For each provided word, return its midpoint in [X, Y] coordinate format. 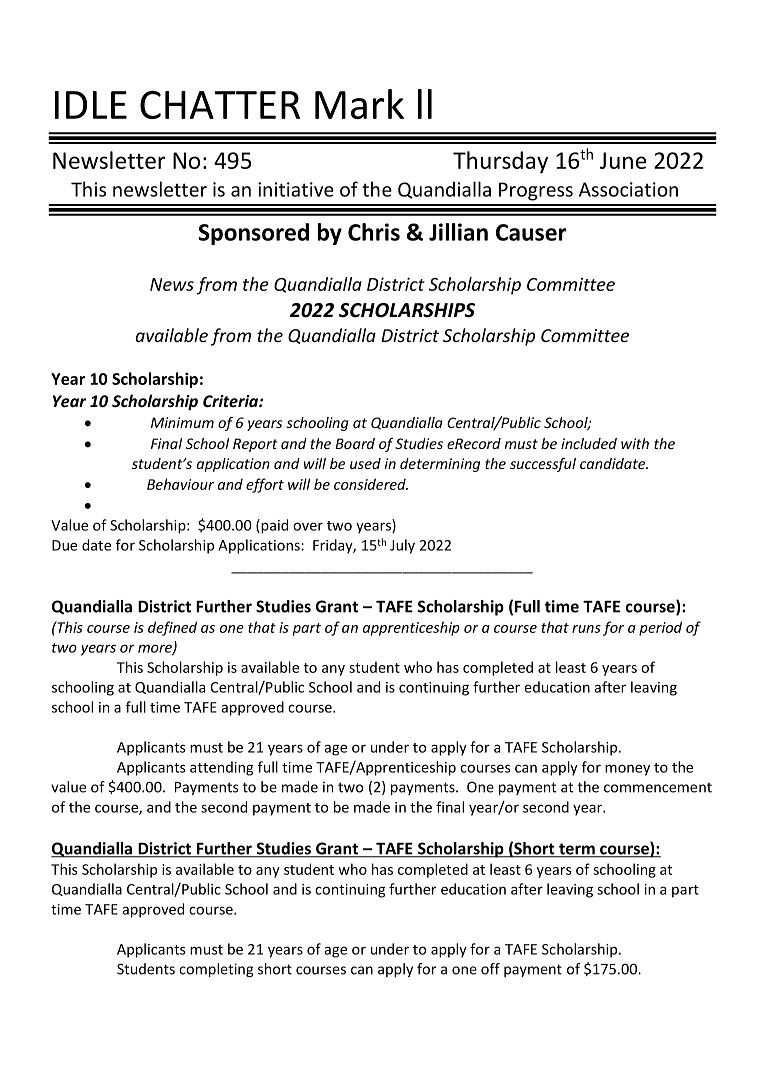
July [402, 546]
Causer [531, 232]
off [490, 969]
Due [64, 545]
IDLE [91, 105]
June [623, 160]
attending [221, 768]
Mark [359, 104]
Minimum [182, 422]
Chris [374, 232]
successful [543, 465]
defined [172, 628]
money [627, 770]
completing [216, 970]
